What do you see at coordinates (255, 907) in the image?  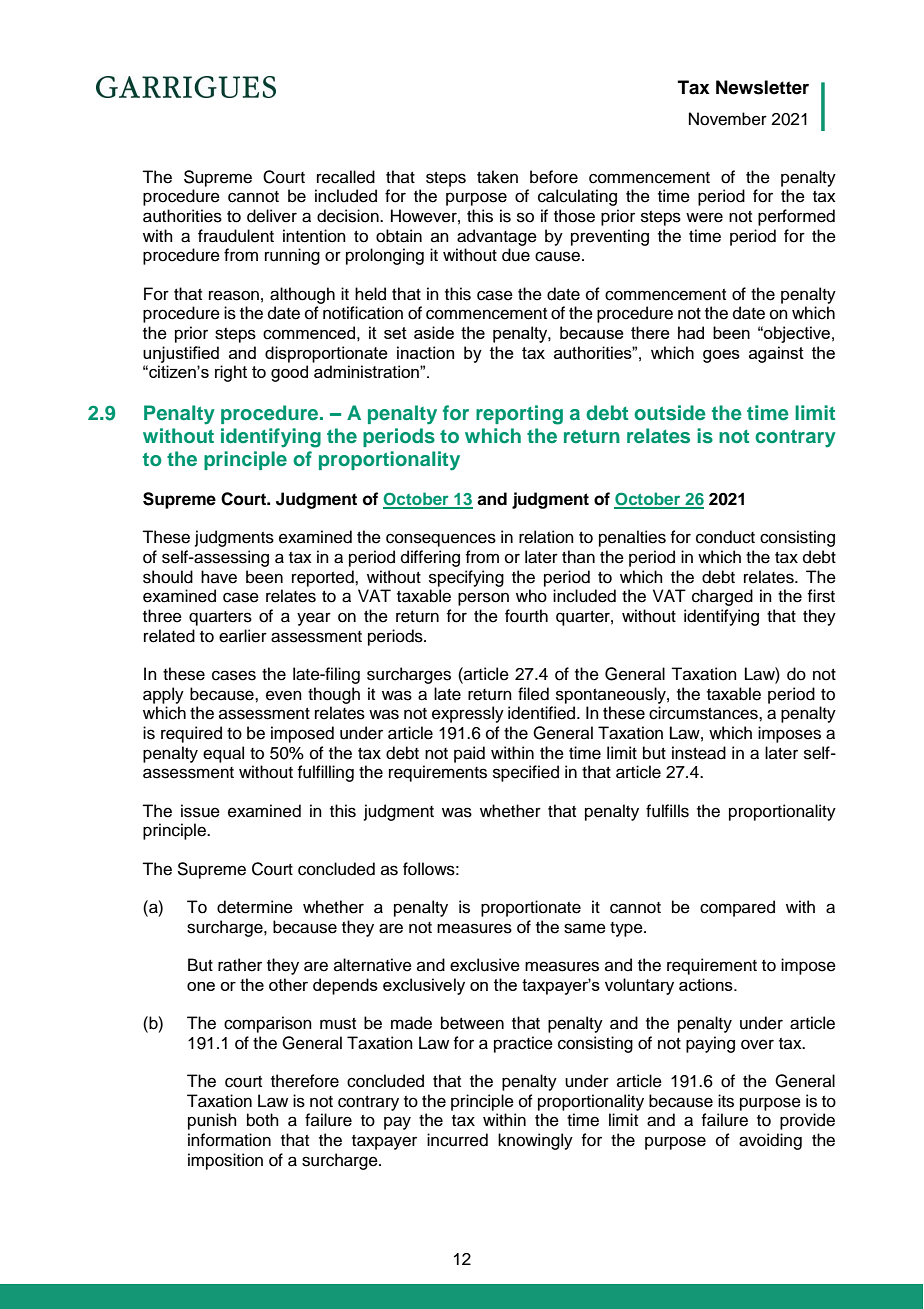 I see `determine` at bounding box center [255, 907].
